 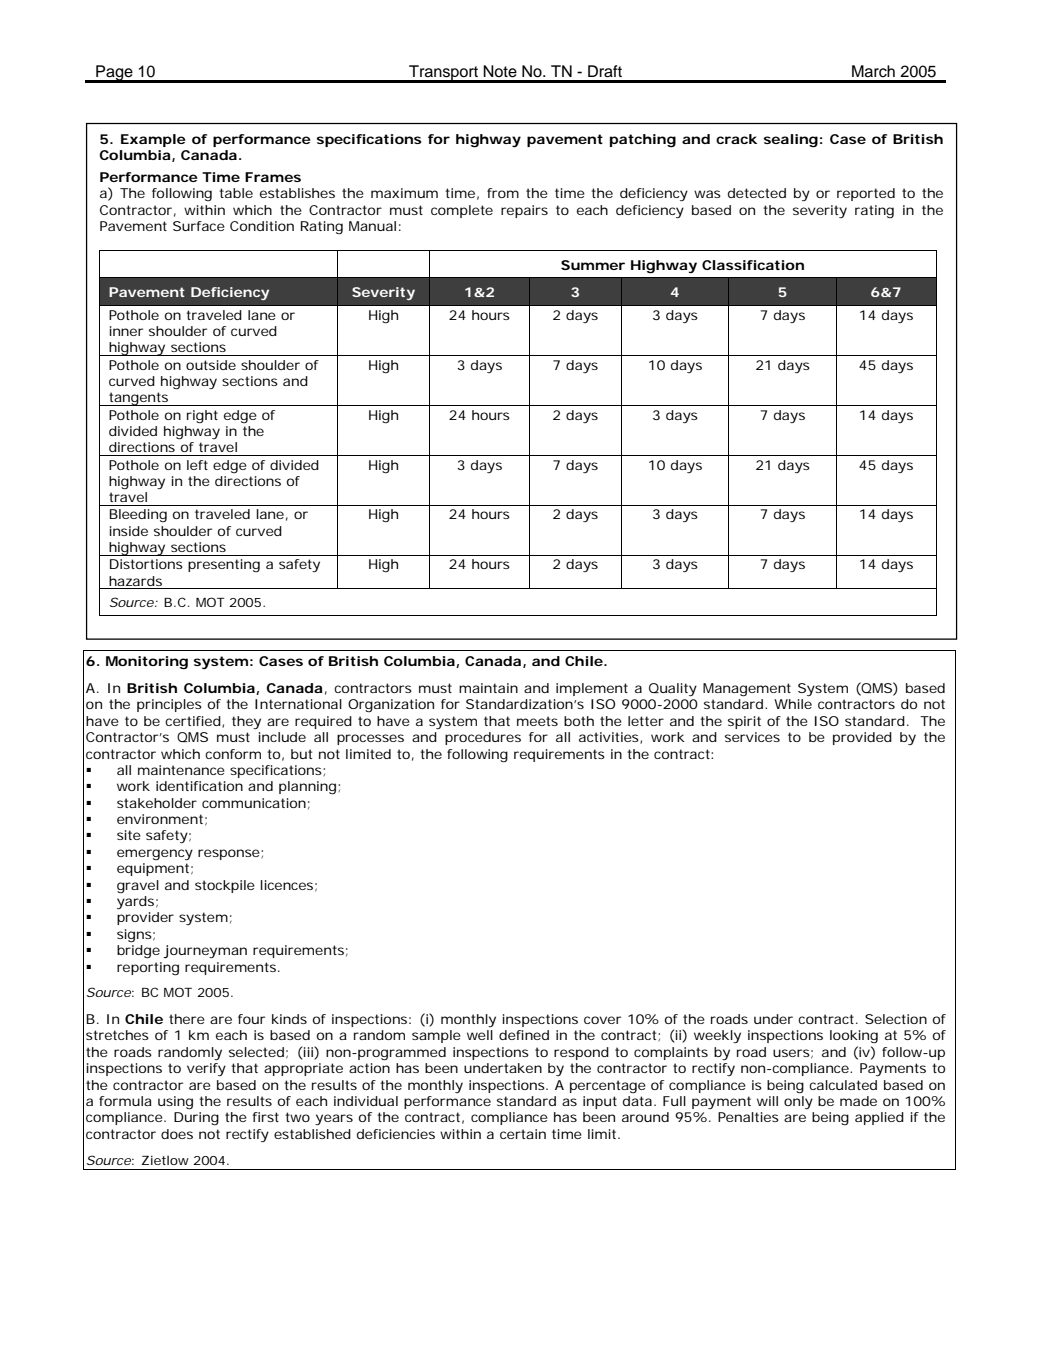 I want to click on Selection, so click(x=896, y=1019).
